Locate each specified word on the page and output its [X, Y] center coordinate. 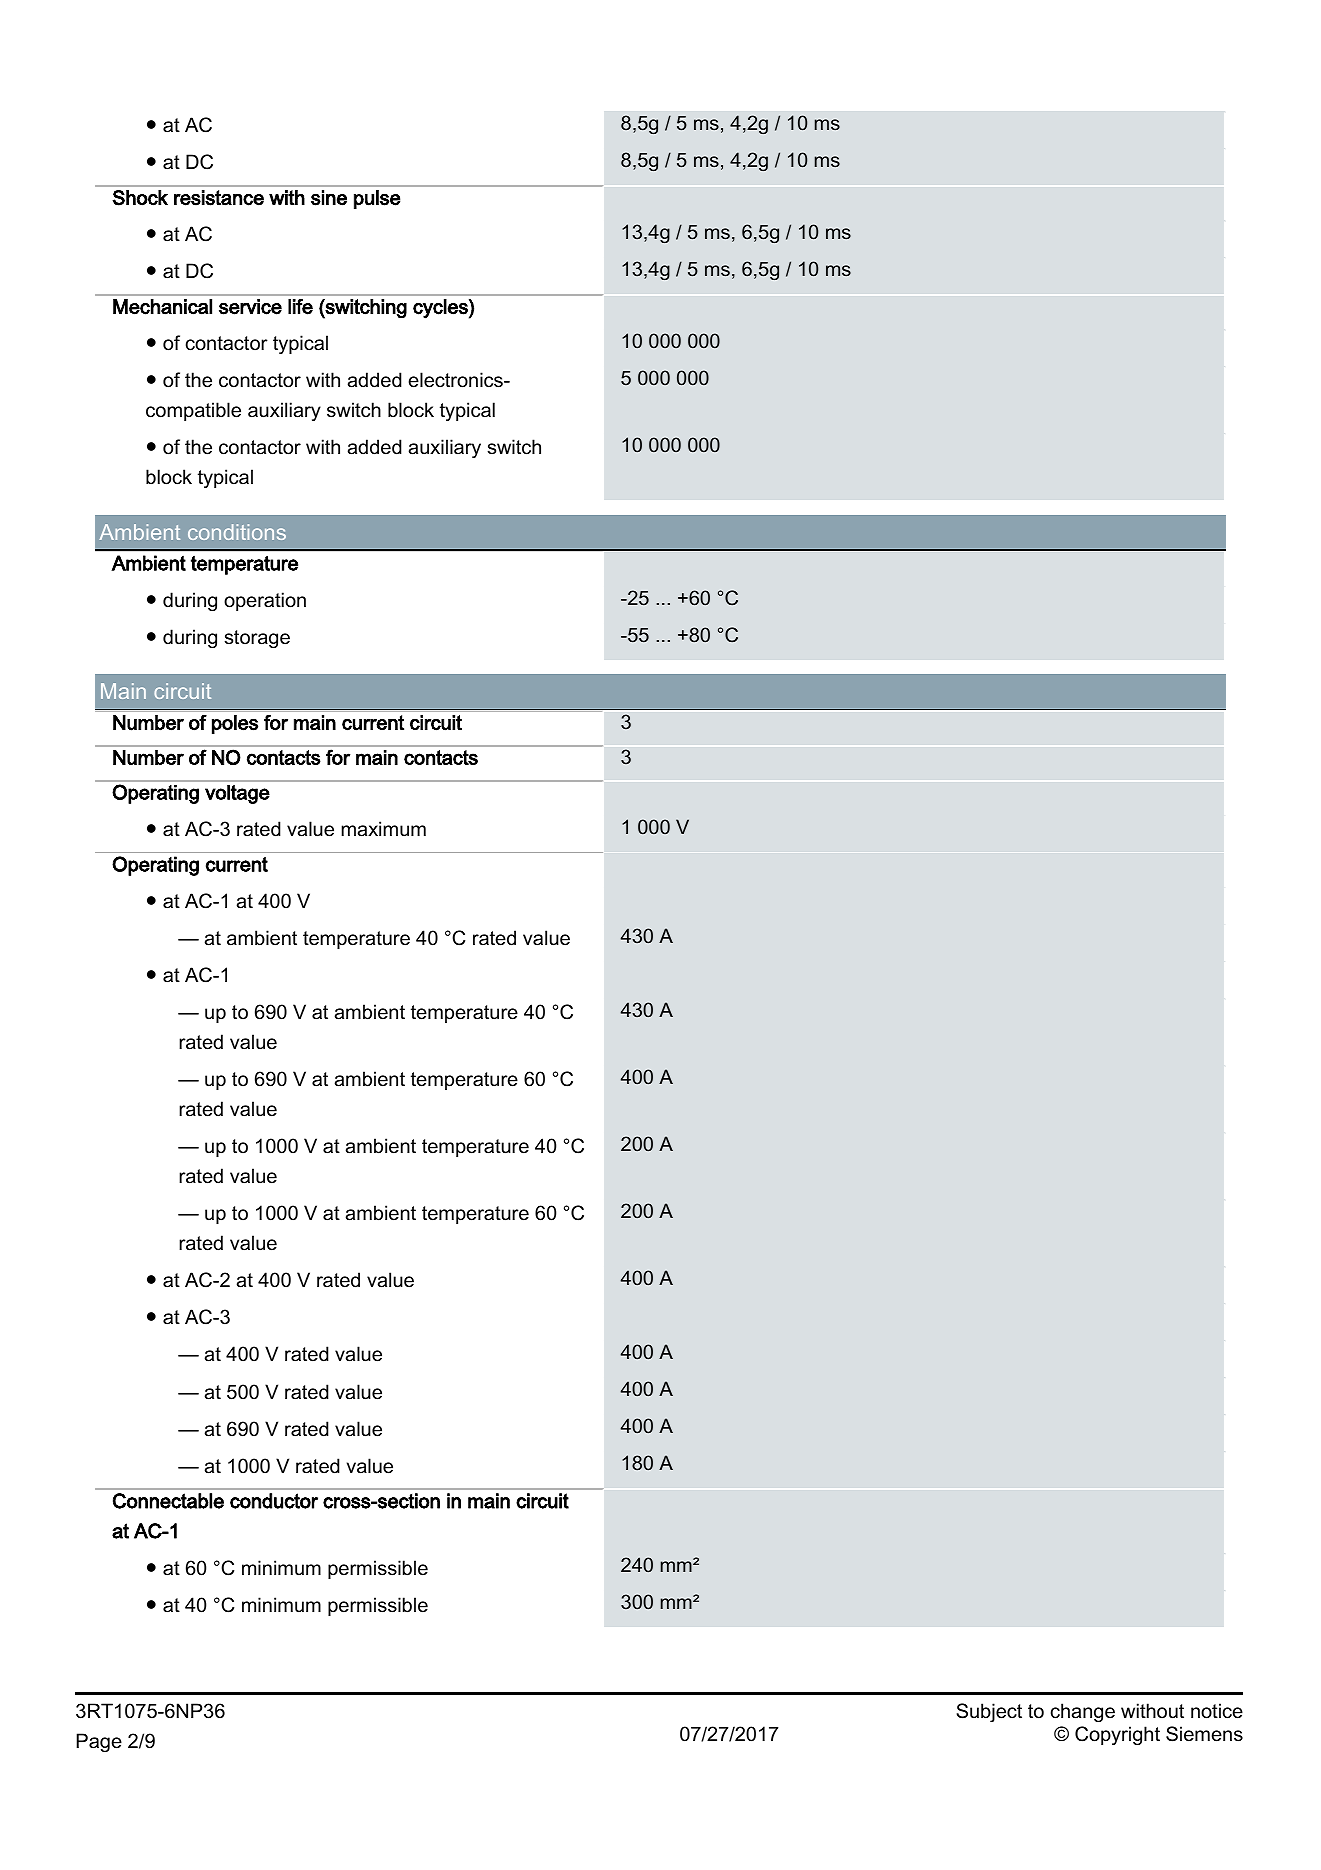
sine [329, 198]
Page [99, 1742]
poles [235, 724]
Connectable [168, 1501]
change [1083, 1712]
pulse [377, 199]
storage [257, 639]
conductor [274, 1501]
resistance [219, 198]
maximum [383, 829]
